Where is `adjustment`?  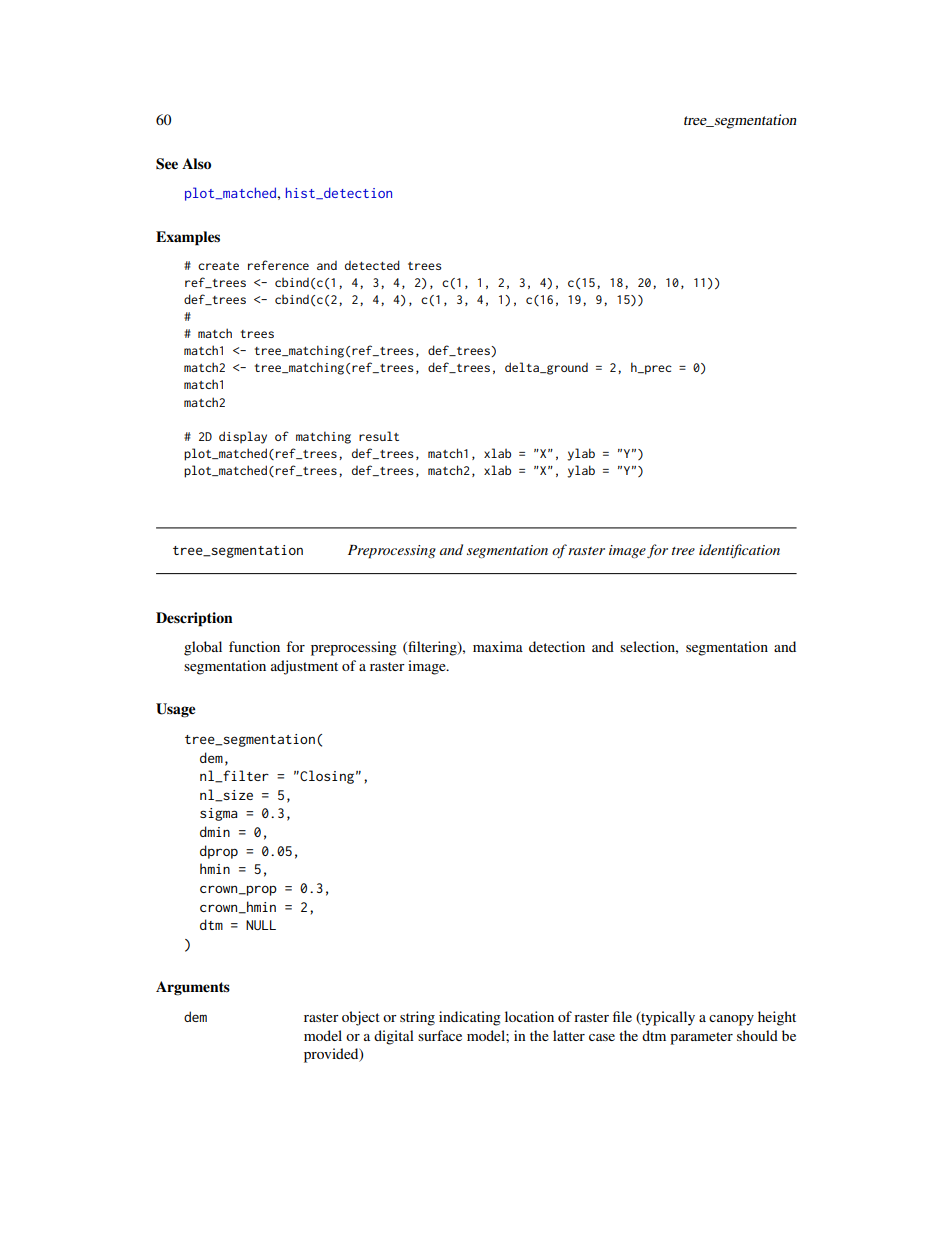
adjustment is located at coordinates (304, 667).
